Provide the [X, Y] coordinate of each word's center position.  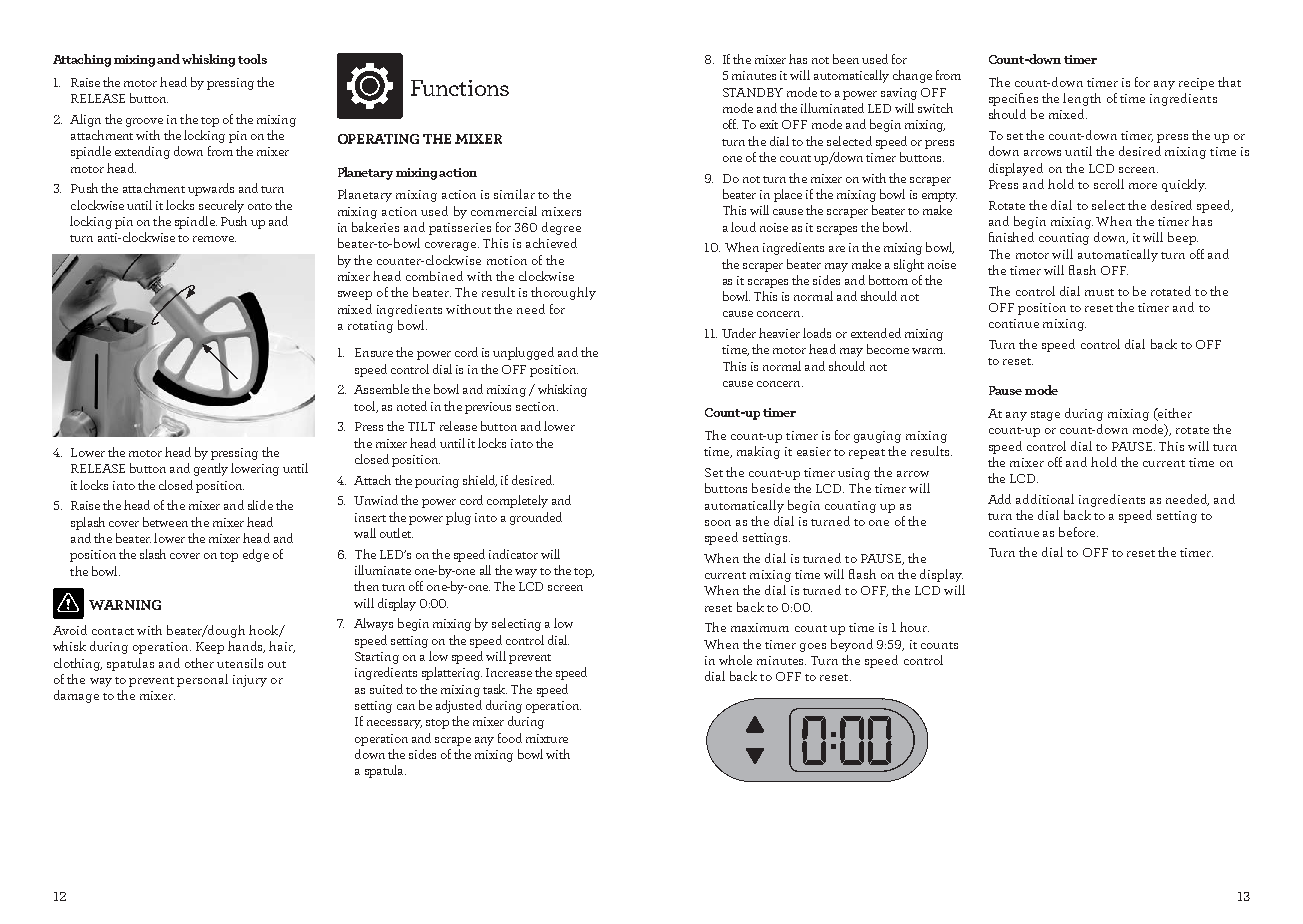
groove [144, 122]
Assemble [381, 389]
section [537, 406]
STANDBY [753, 92]
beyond [852, 645]
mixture [547, 738]
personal [202, 680]
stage [1045, 416]
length [1082, 99]
